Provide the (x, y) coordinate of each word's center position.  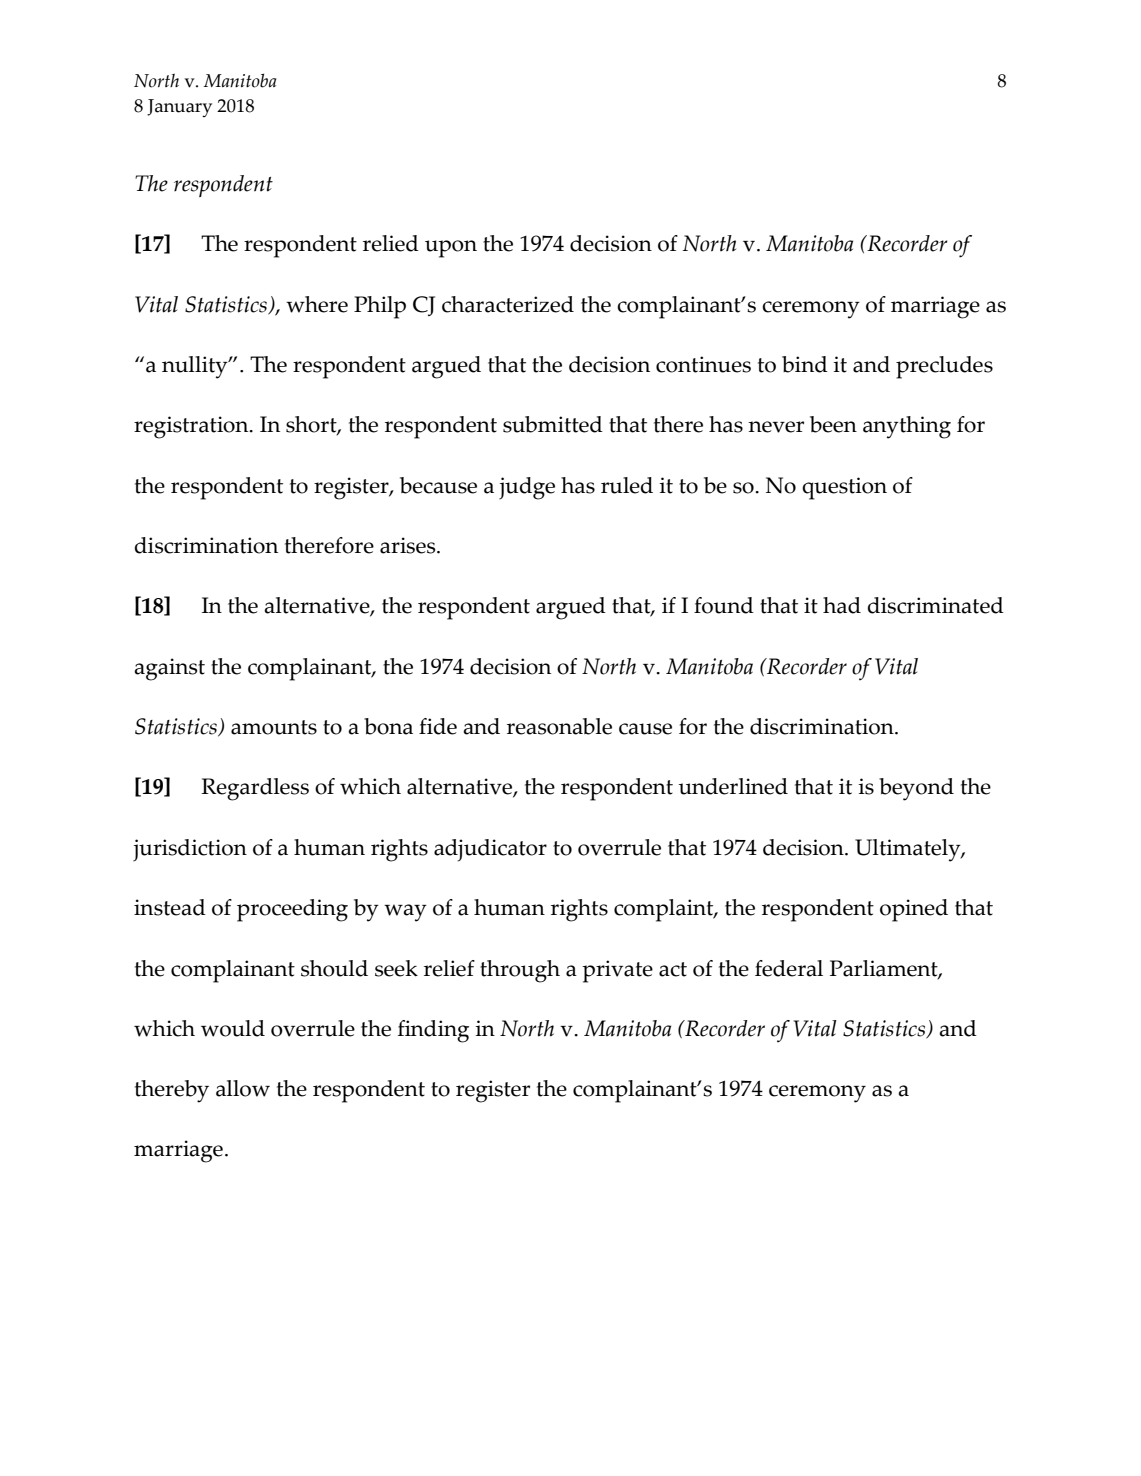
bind (805, 364)
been (833, 424)
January (179, 108)
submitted (553, 424)
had (842, 605)
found (724, 605)
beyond (916, 789)
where (317, 304)
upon (451, 249)
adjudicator (490, 850)
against (169, 669)
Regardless (255, 789)
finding (433, 1031)
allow (243, 1088)
